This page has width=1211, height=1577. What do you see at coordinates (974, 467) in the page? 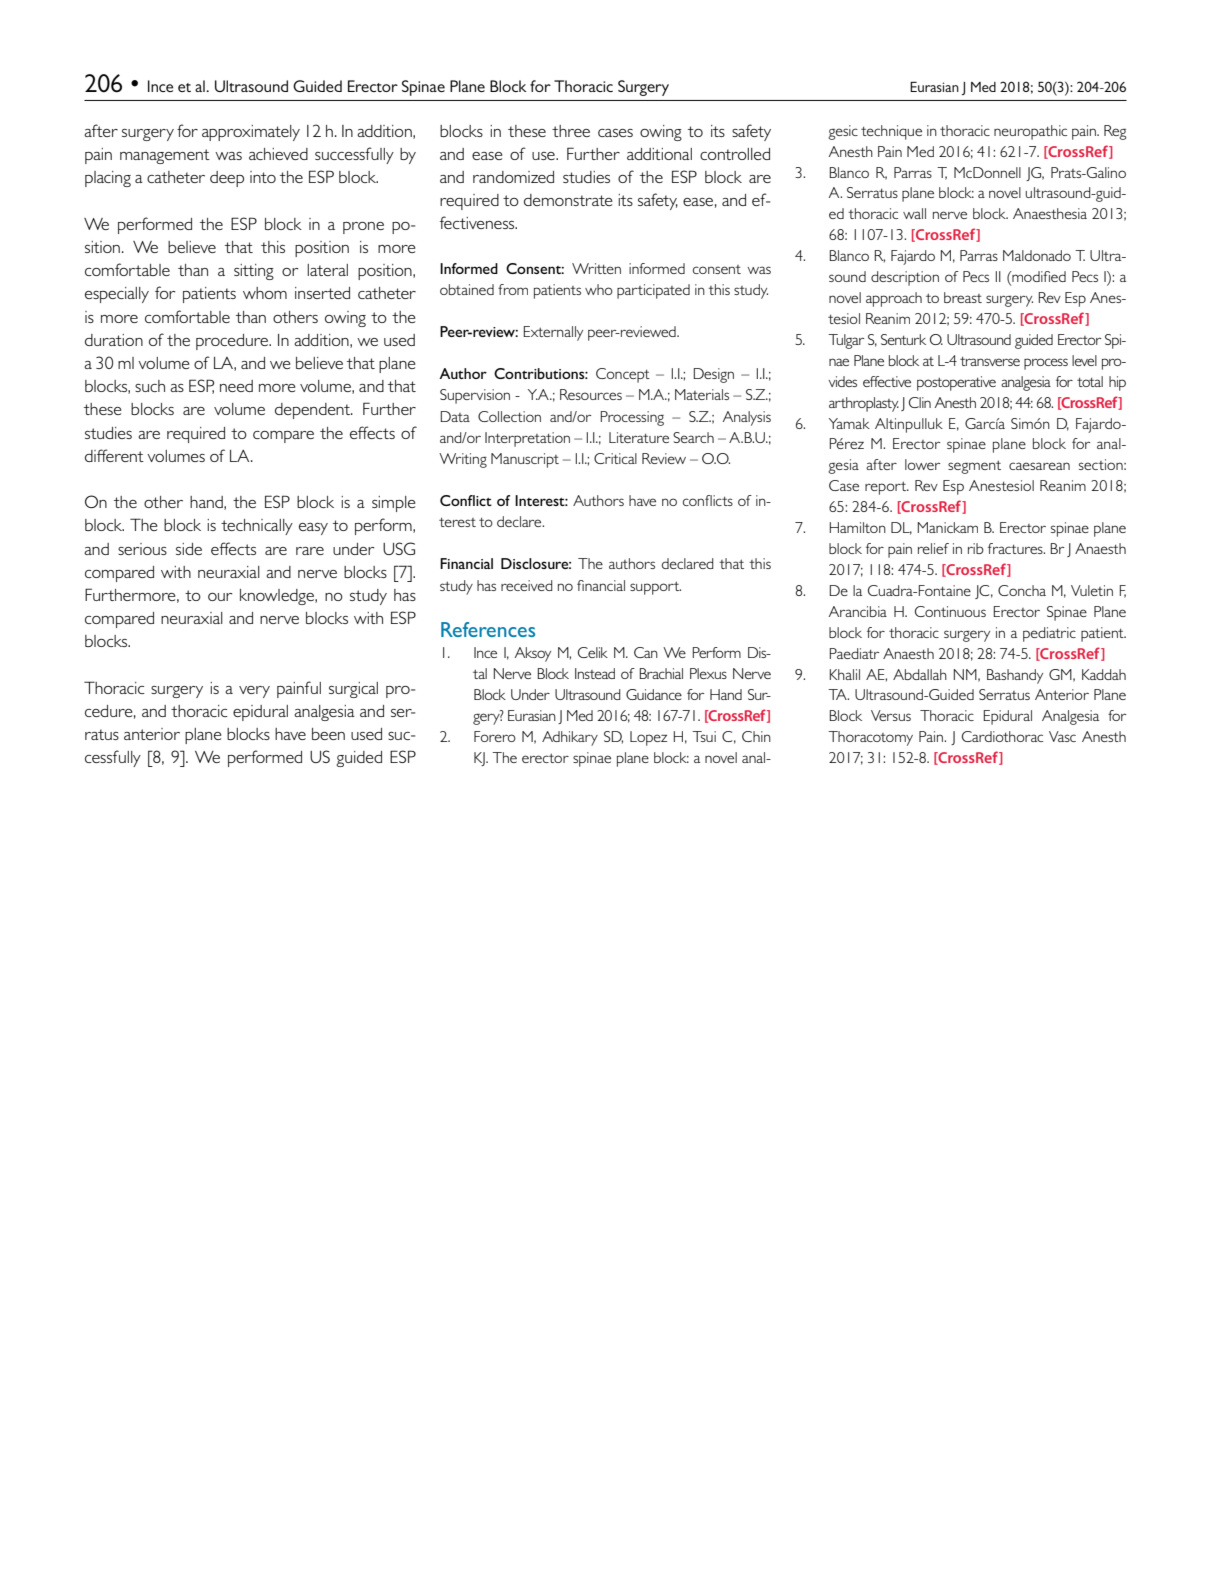
I see `segment` at bounding box center [974, 467].
